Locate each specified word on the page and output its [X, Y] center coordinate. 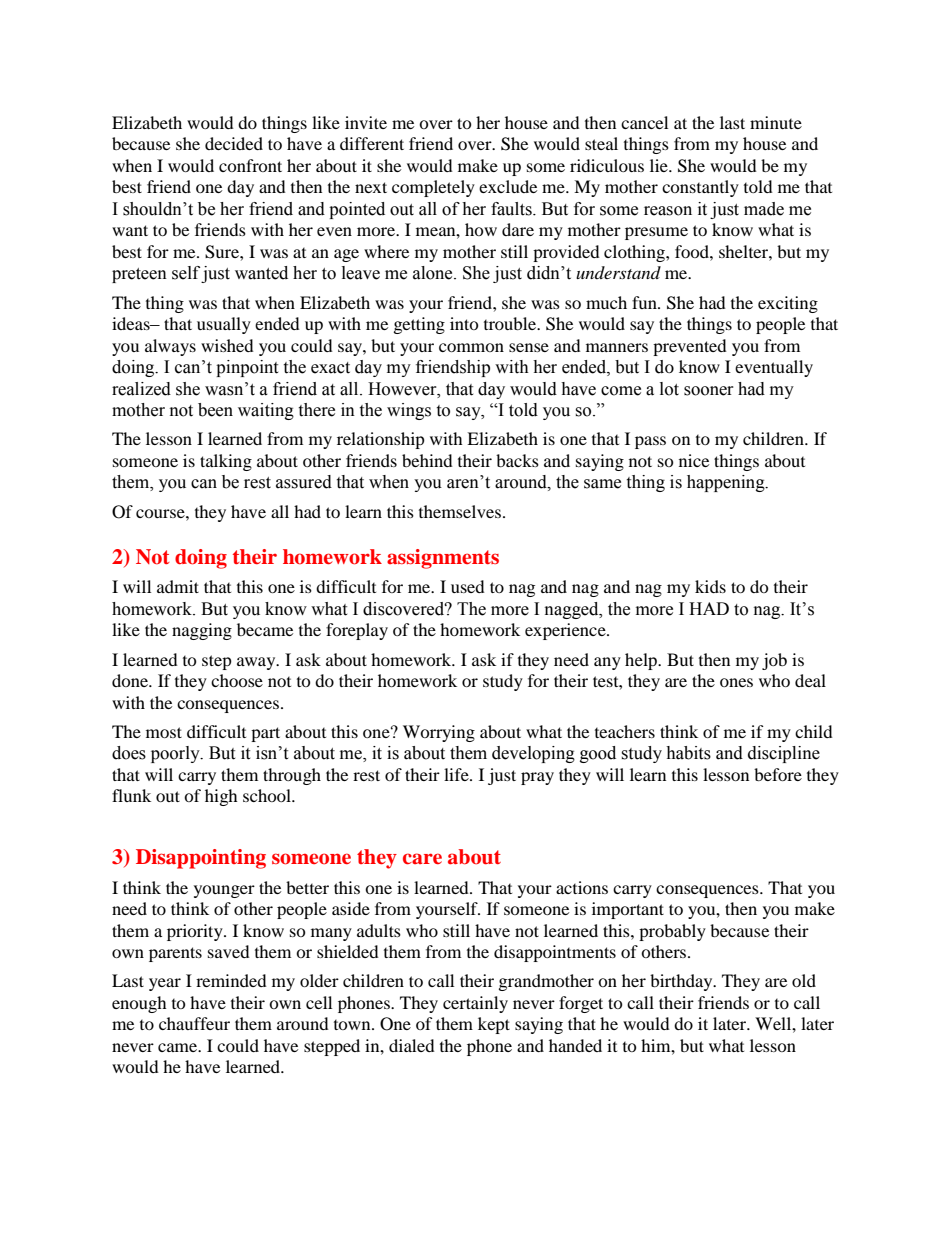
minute [776, 122]
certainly [475, 1004]
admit [178, 586]
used [468, 586]
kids [710, 586]
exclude [508, 186]
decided [234, 143]
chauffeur [194, 1023]
